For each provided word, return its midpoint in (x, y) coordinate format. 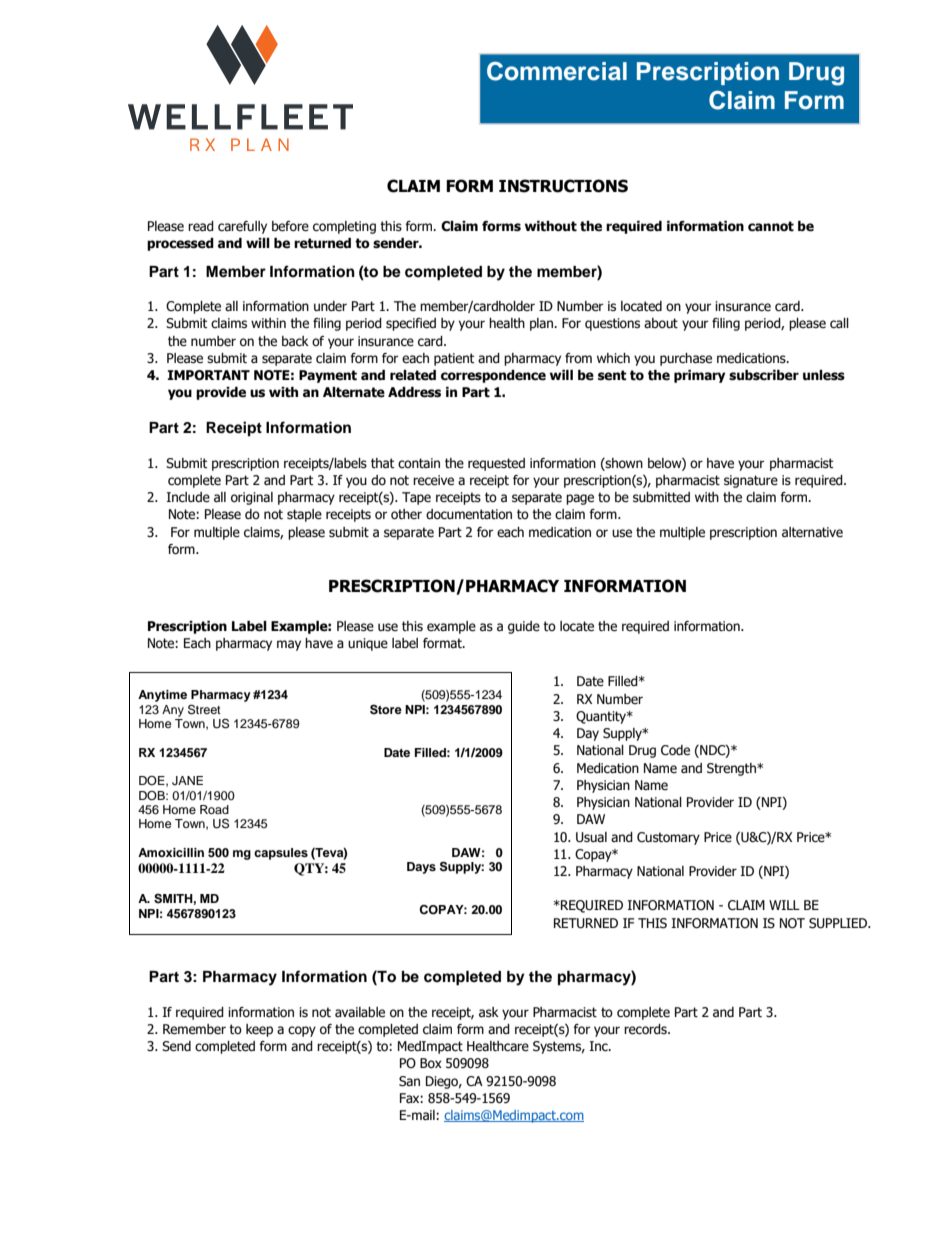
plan (543, 324)
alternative (812, 532)
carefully (242, 227)
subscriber (764, 375)
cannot (771, 226)
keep (259, 1030)
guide (524, 627)
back (295, 341)
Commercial (557, 71)
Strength (732, 769)
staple (304, 515)
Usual (591, 837)
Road (214, 809)
